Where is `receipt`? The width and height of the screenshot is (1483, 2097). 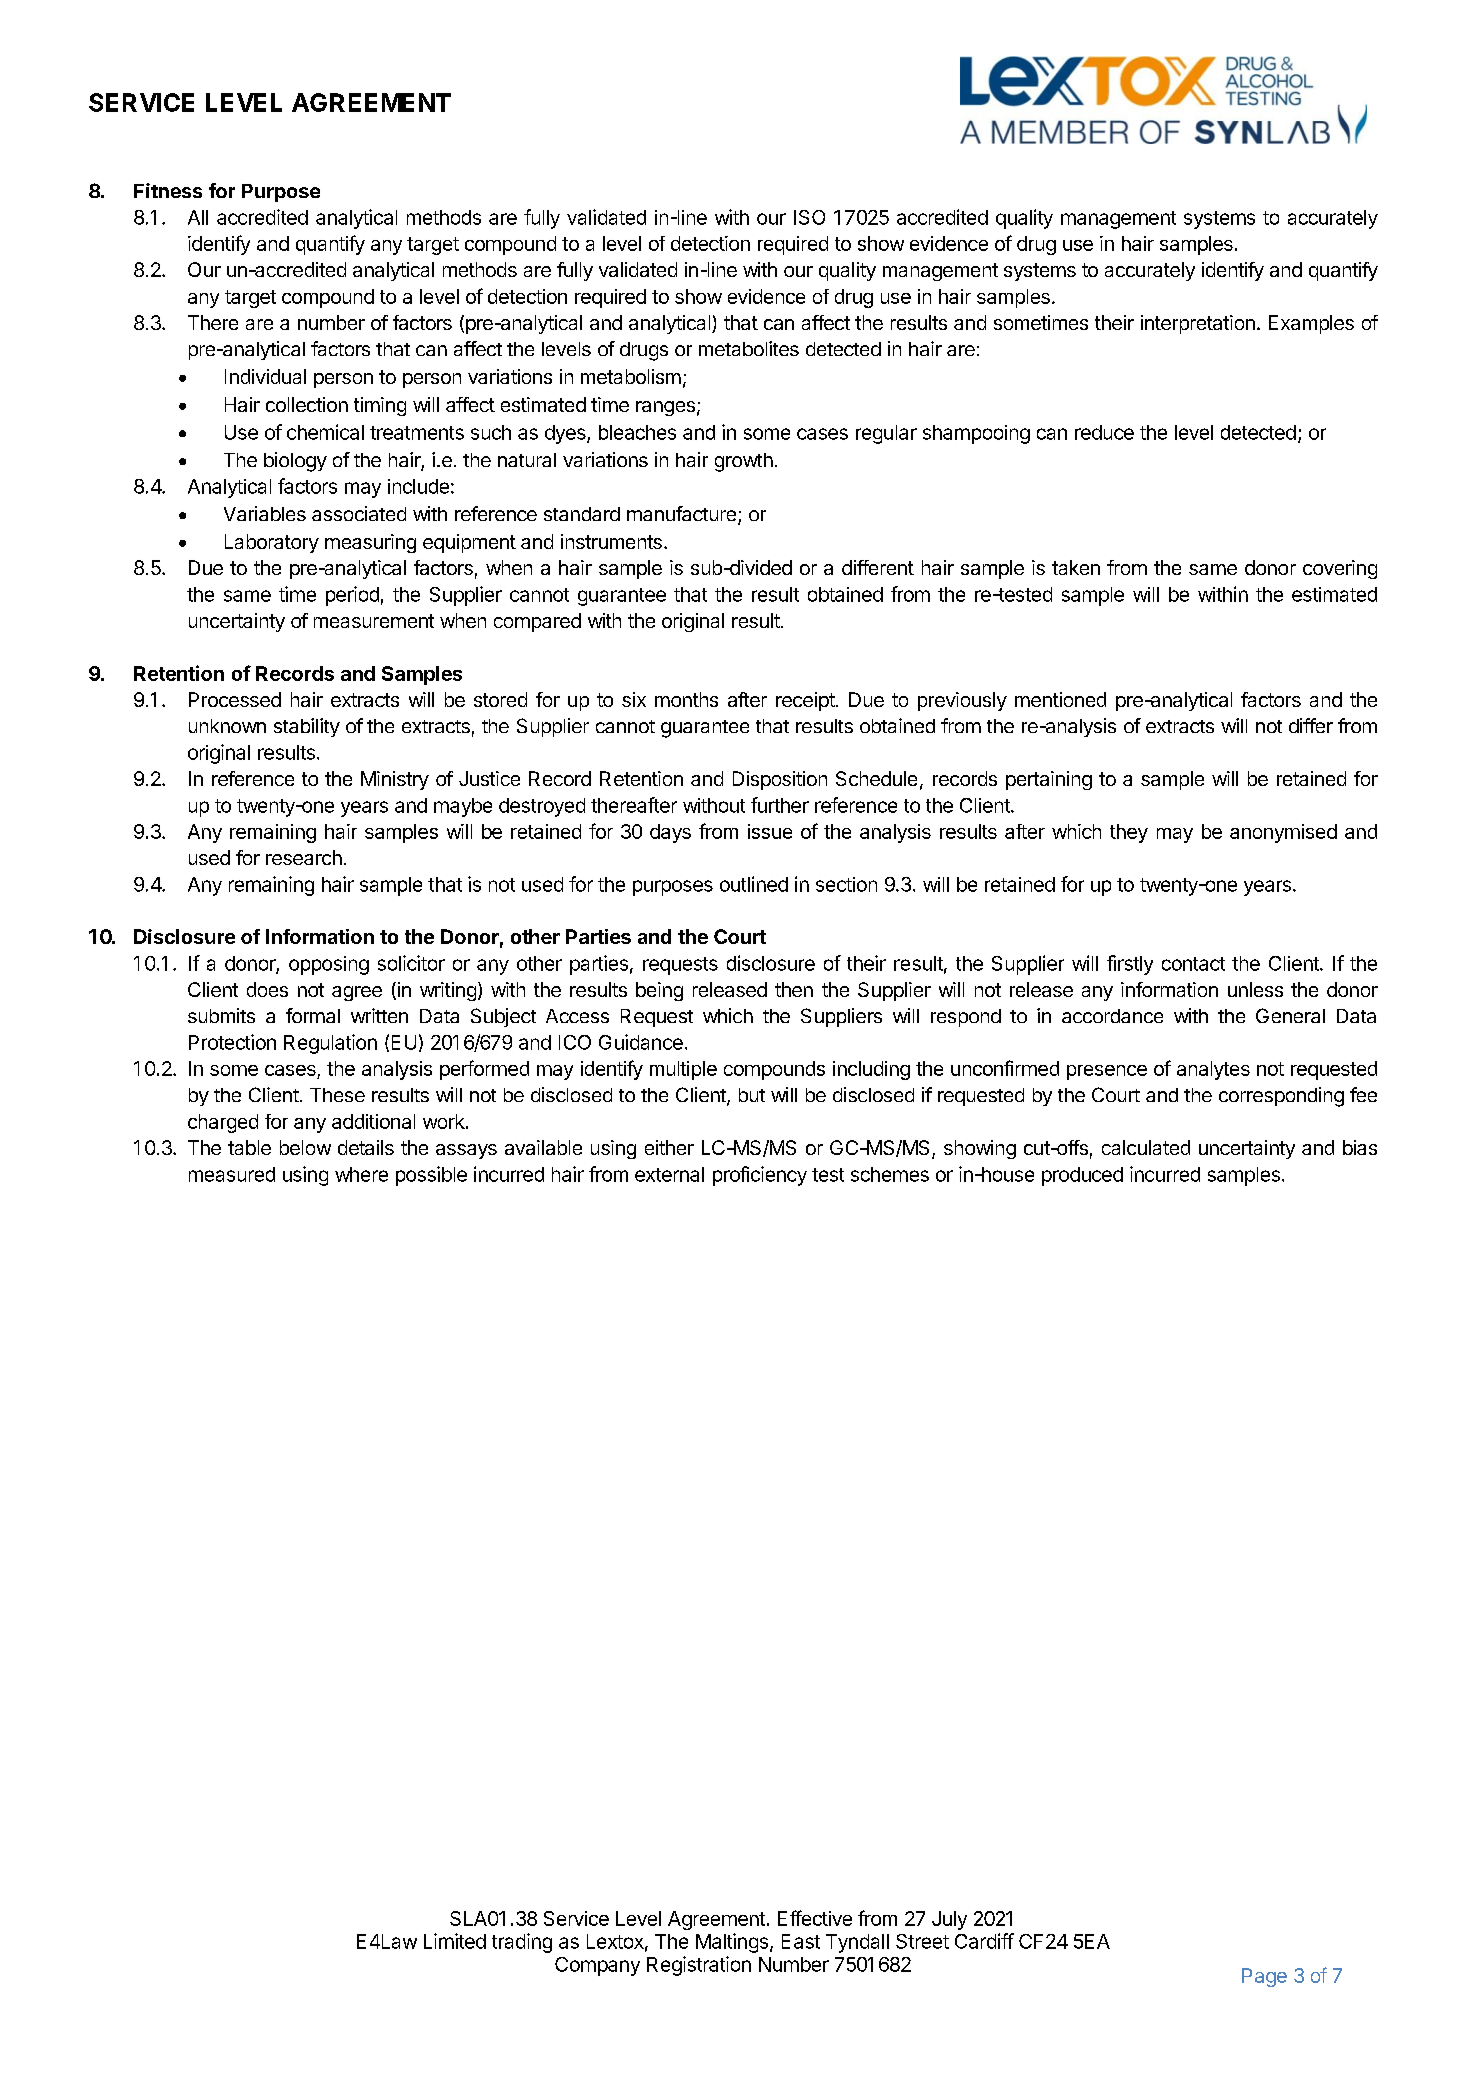
receipt is located at coordinates (805, 701).
